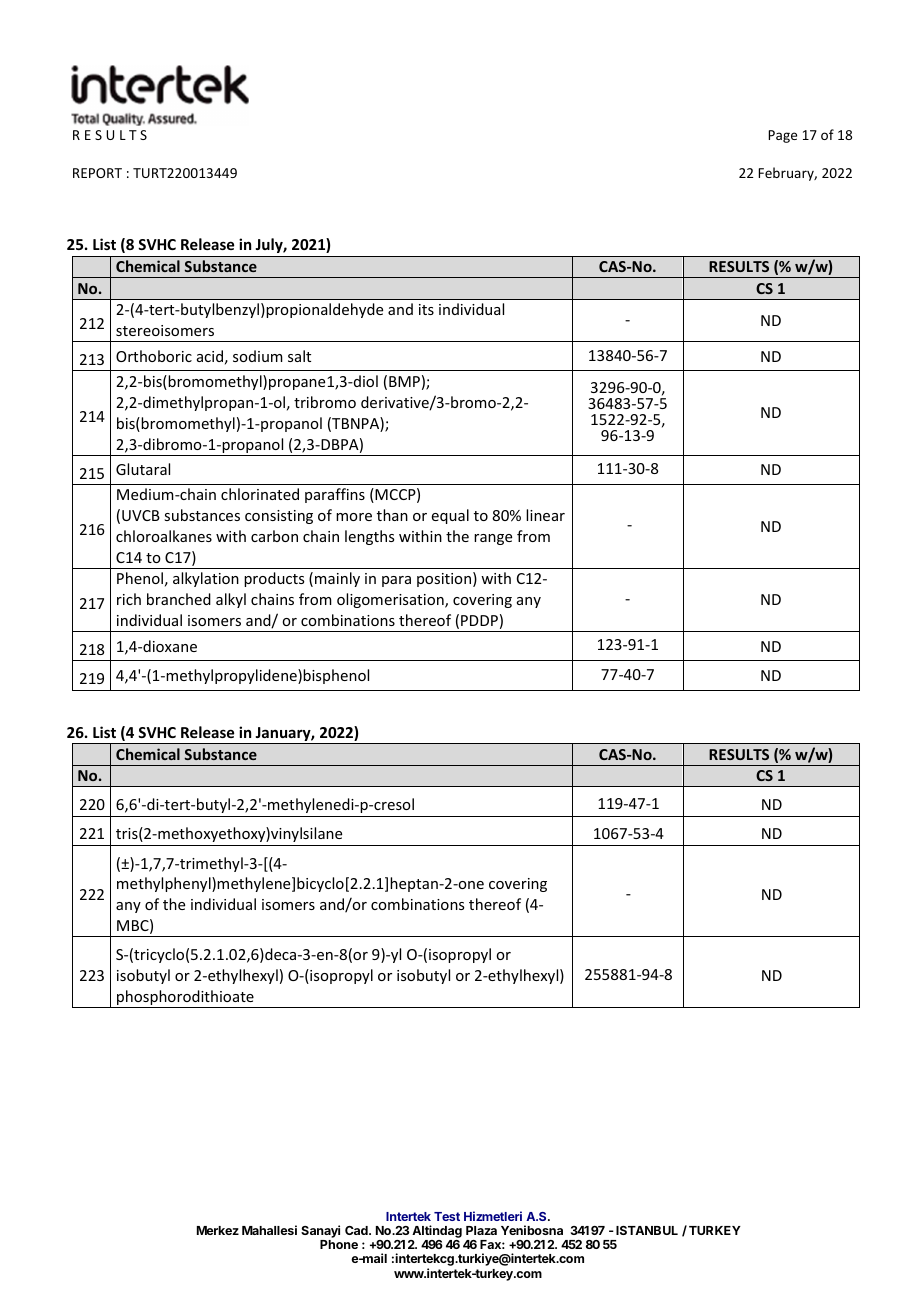  What do you see at coordinates (782, 136) in the page?
I see `Page` at bounding box center [782, 136].
